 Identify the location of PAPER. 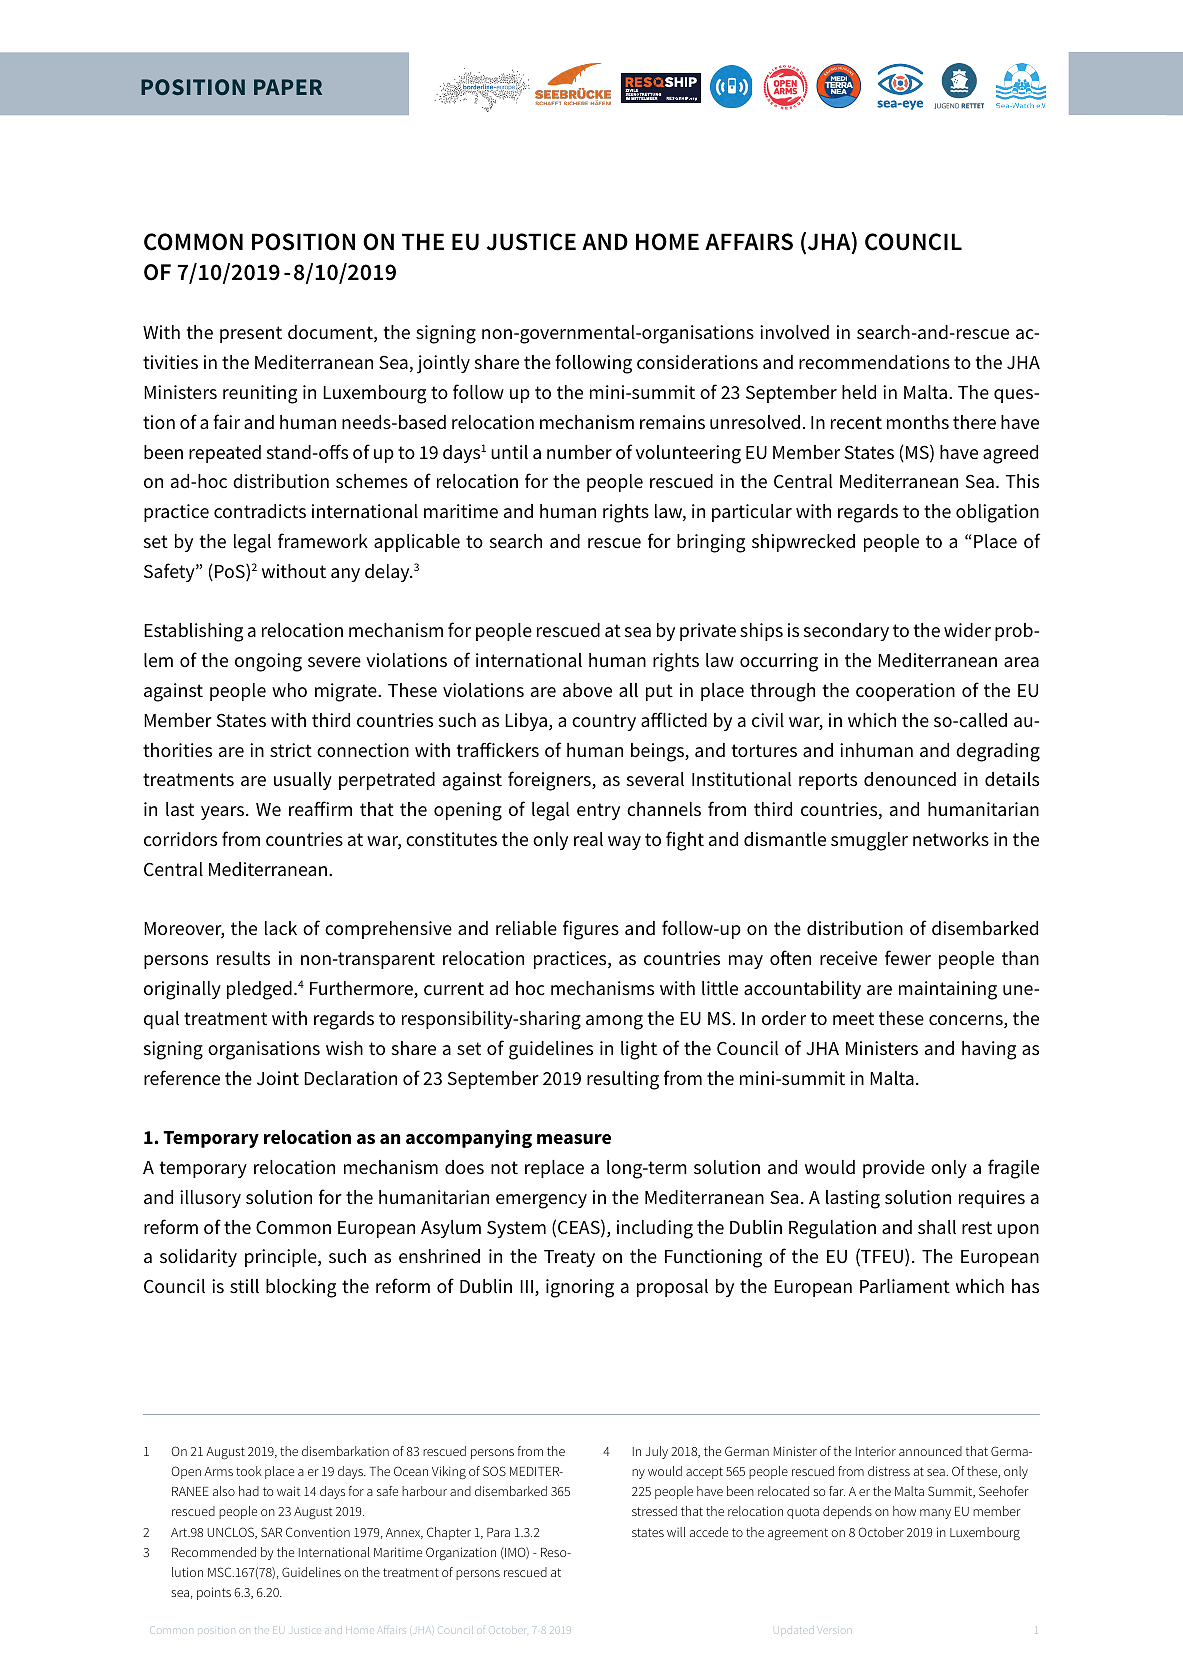
(288, 87).
